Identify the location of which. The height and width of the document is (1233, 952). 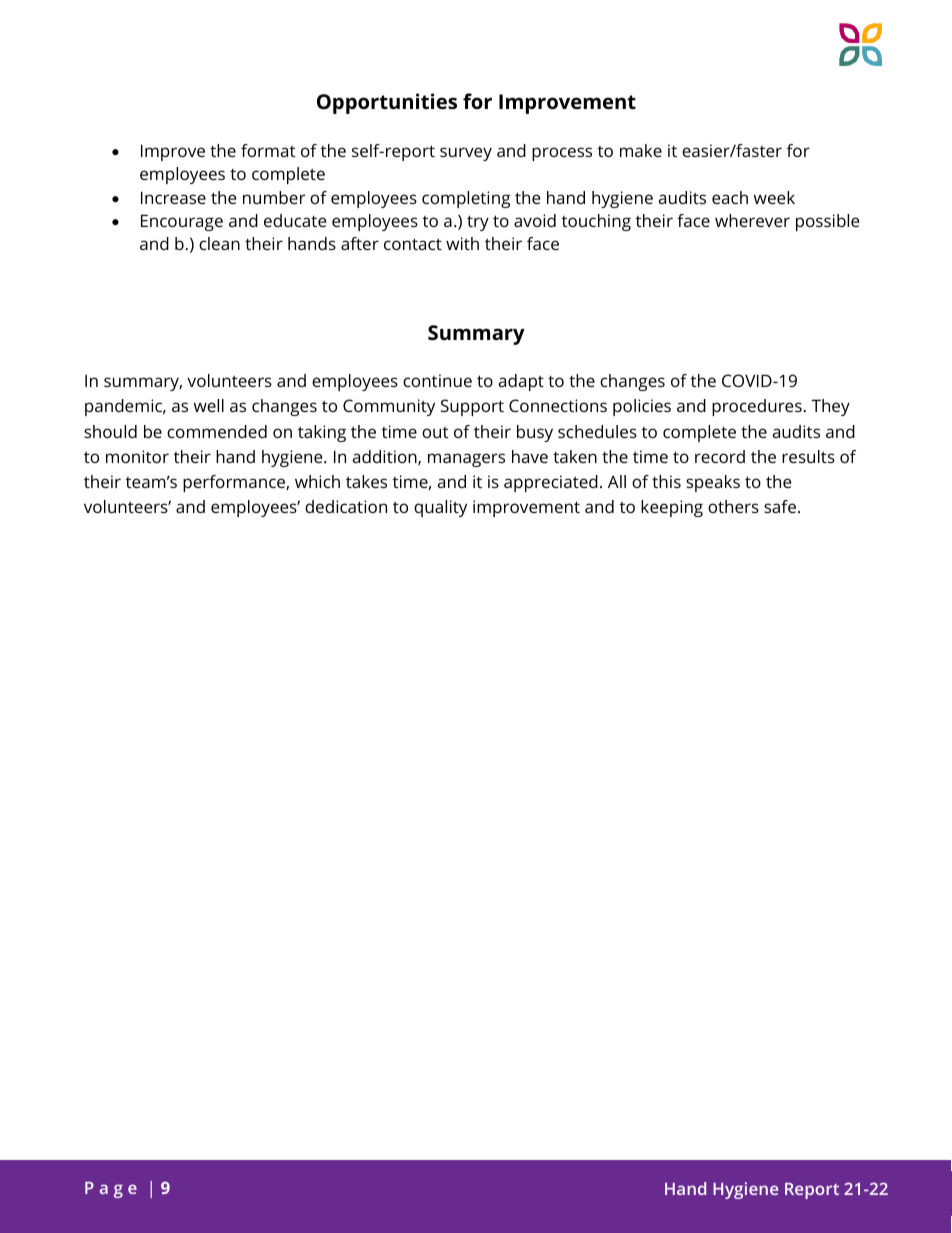
(317, 481).
